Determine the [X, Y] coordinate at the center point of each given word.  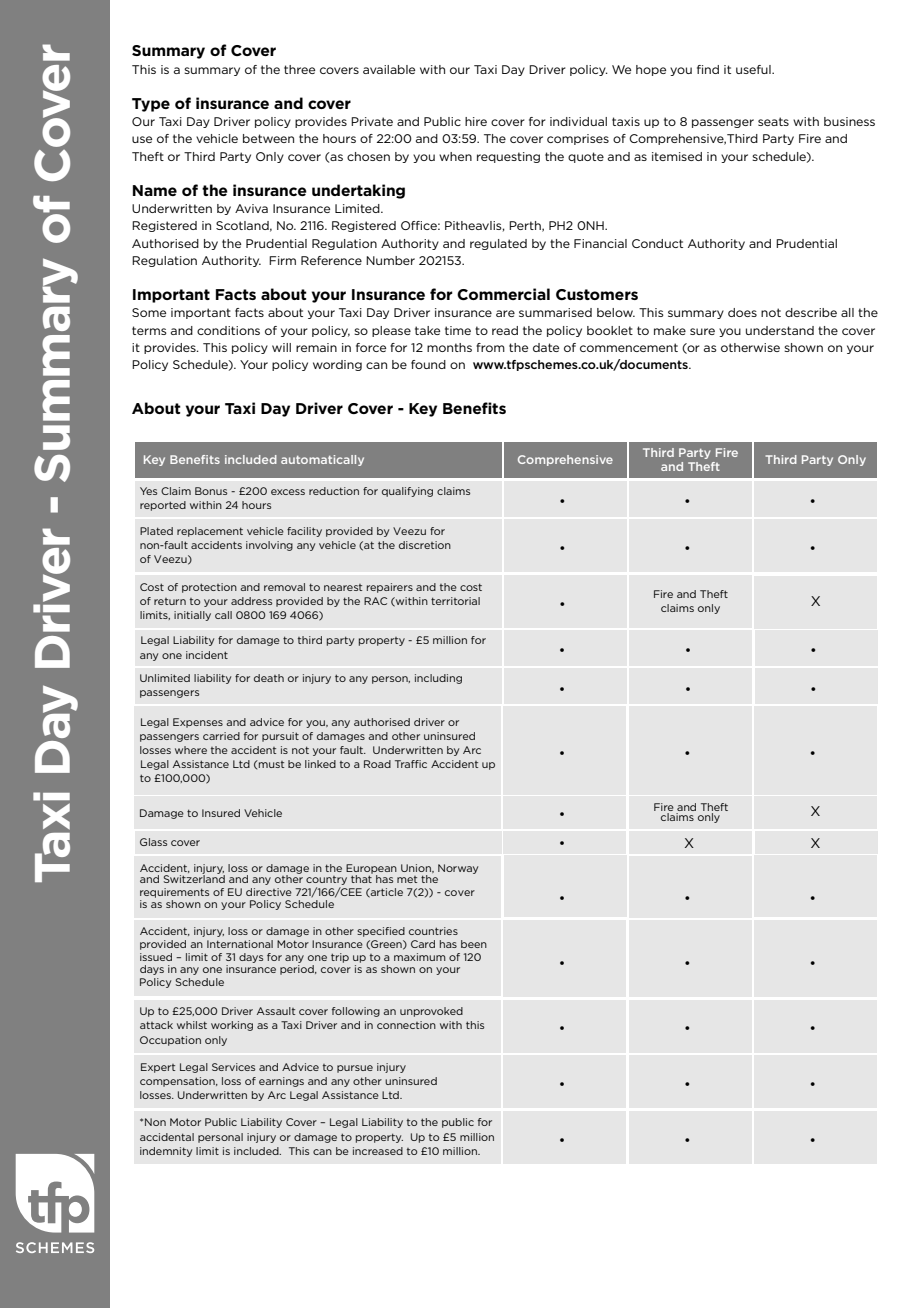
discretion [425, 545]
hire [476, 121]
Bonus [211, 491]
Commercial [503, 294]
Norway [458, 869]
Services [233, 1067]
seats [773, 121]
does [742, 312]
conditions [228, 330]
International [240, 944]
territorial [455, 601]
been [474, 944]
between [268, 138]
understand [780, 330]
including [438, 679]
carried [221, 736]
